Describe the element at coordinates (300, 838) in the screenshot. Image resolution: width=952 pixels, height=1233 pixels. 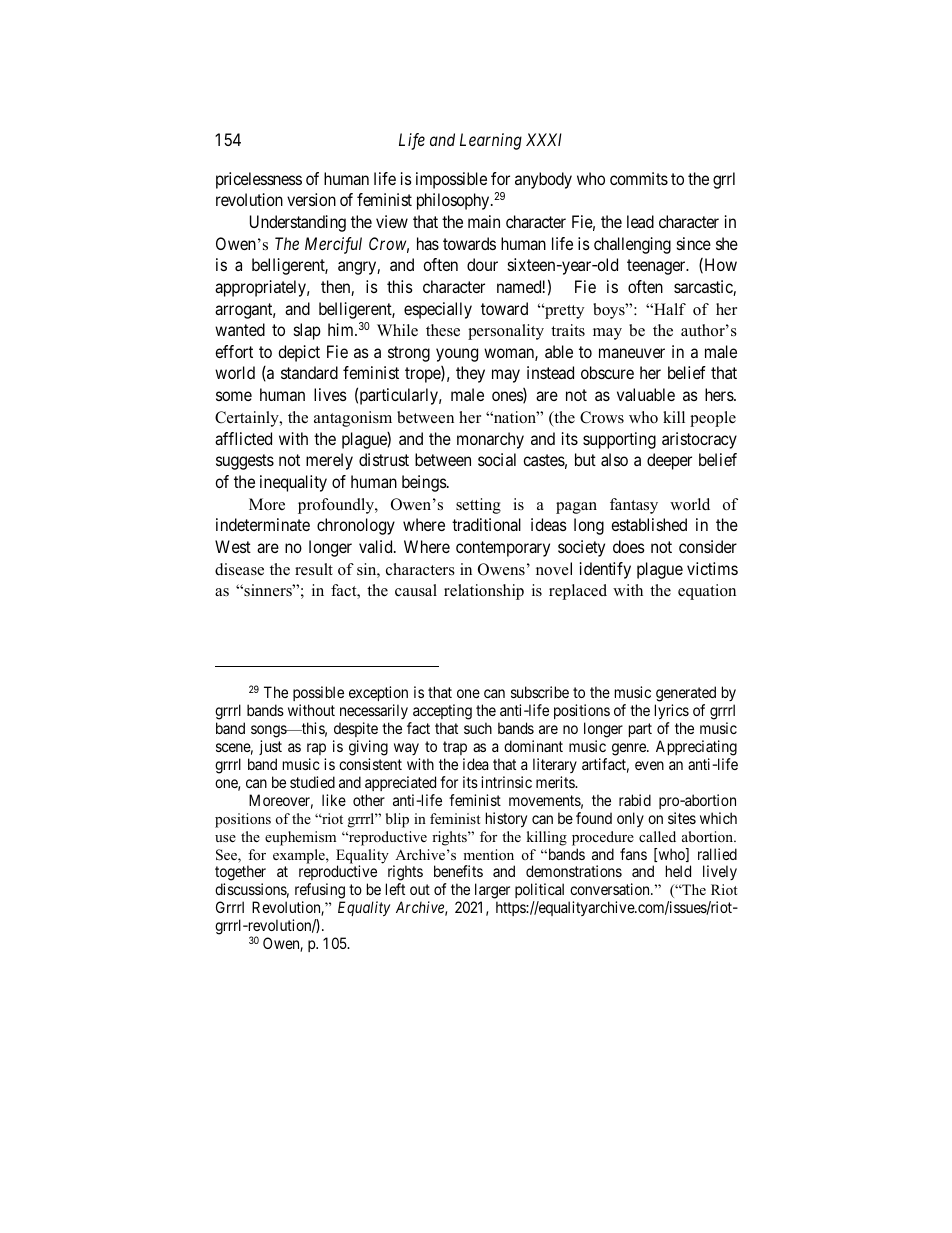
I see `euphemism` at that location.
